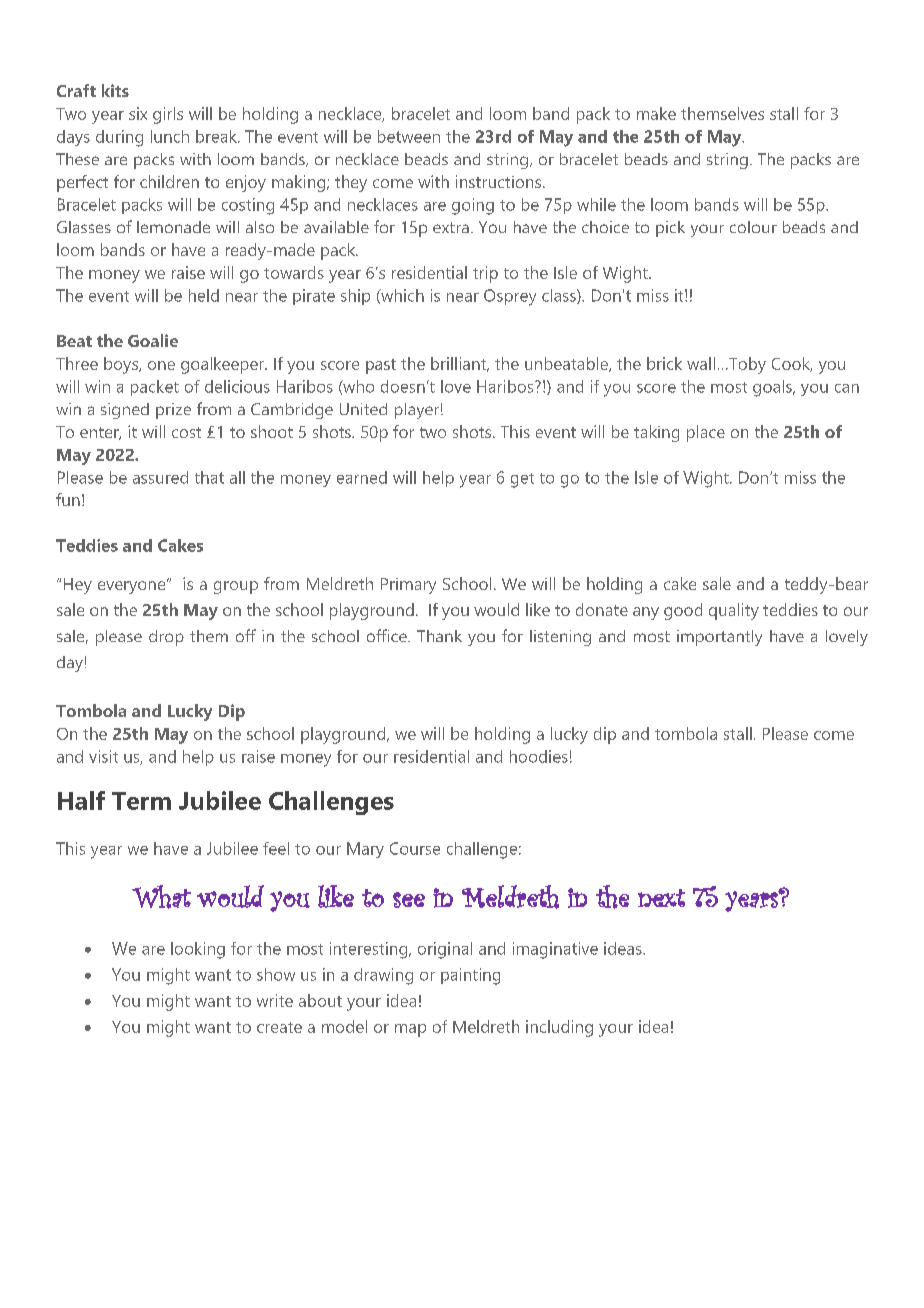 The width and height of the screenshot is (924, 1308). Describe the element at coordinates (141, 801) in the screenshot. I see `Term` at that location.
